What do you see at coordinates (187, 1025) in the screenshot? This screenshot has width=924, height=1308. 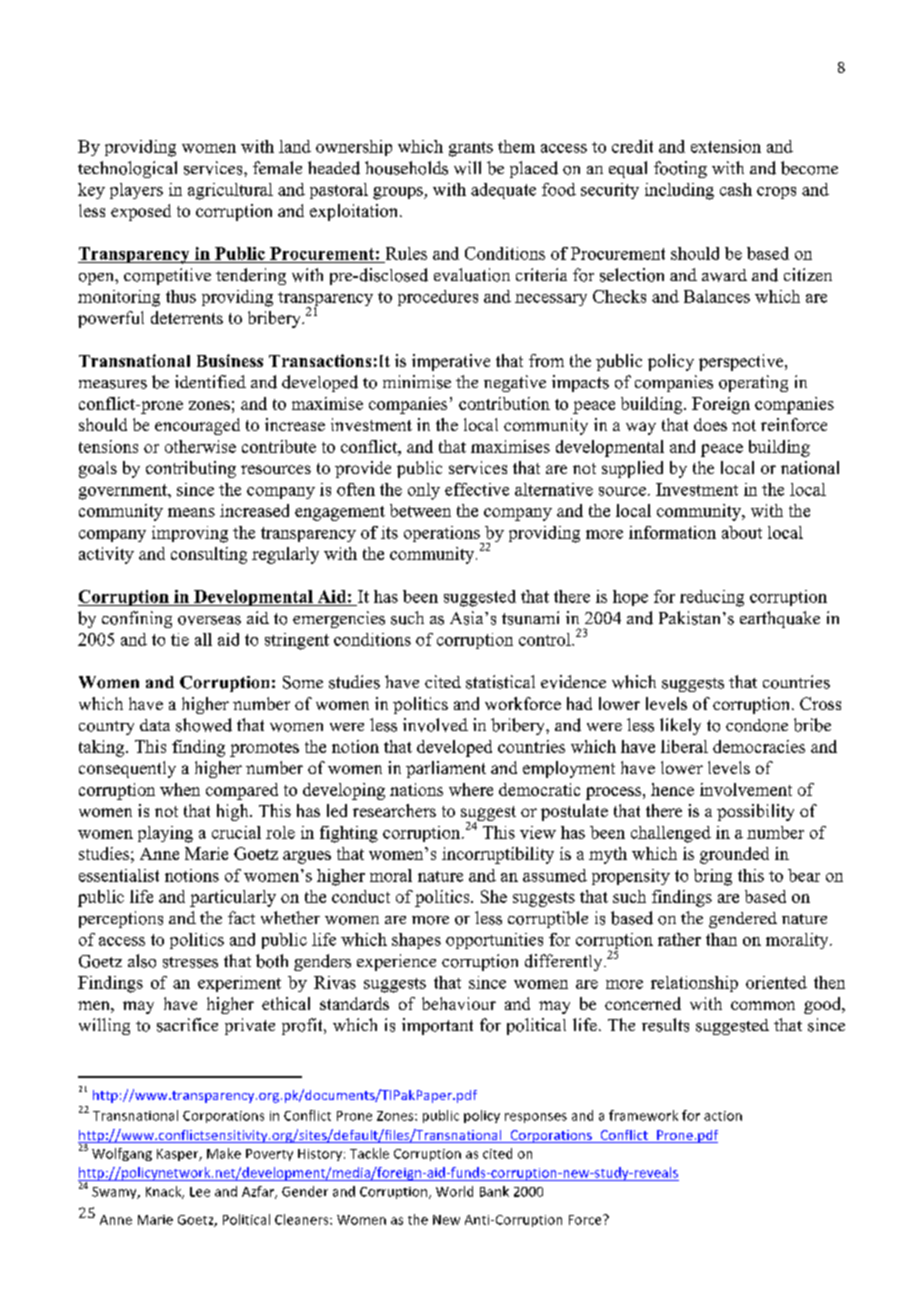 I see `sacrifice` at bounding box center [187, 1025].
